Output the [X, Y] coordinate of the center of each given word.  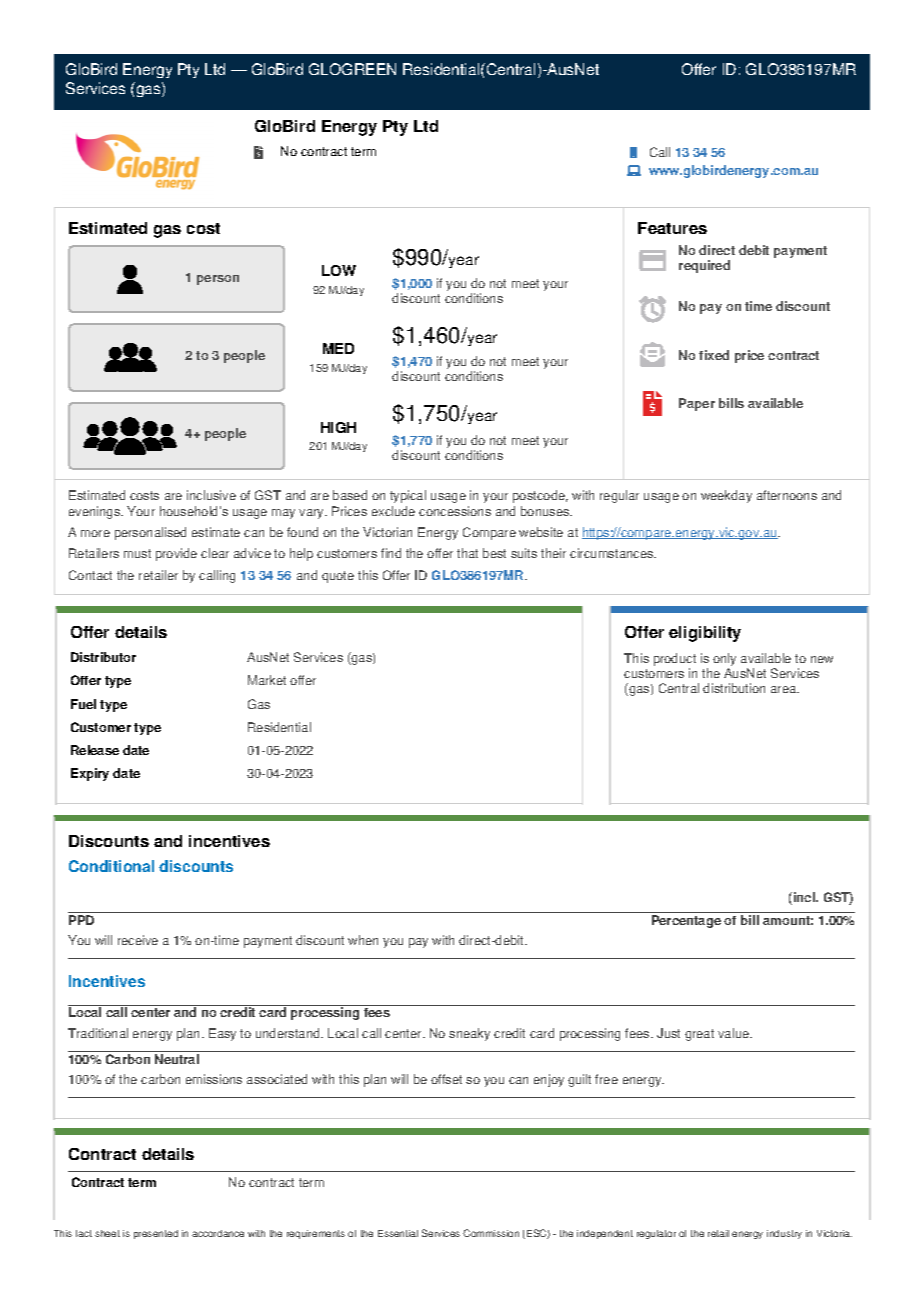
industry [784, 1234]
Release [95, 750]
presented [156, 1234]
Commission [491, 1233]
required [704, 266]
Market [267, 680]
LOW [339, 270]
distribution [734, 688]
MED [338, 348]
